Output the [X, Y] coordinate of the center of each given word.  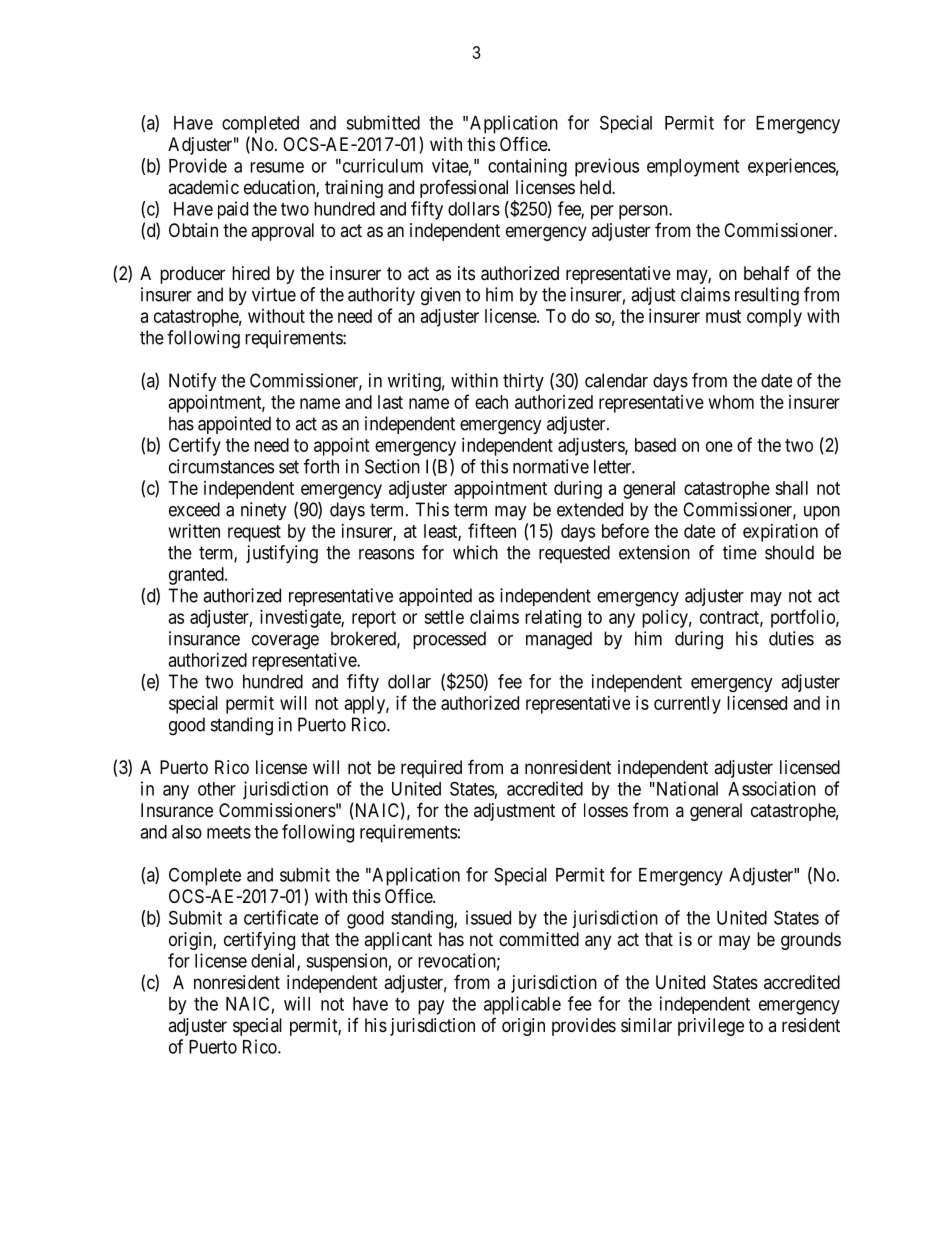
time [740, 552]
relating [553, 619]
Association [772, 788]
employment [693, 168]
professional [464, 189]
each [491, 402]
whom [731, 402]
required [431, 769]
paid [233, 210]
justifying [282, 554]
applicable [522, 1005]
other [217, 789]
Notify [193, 382]
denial [274, 961]
